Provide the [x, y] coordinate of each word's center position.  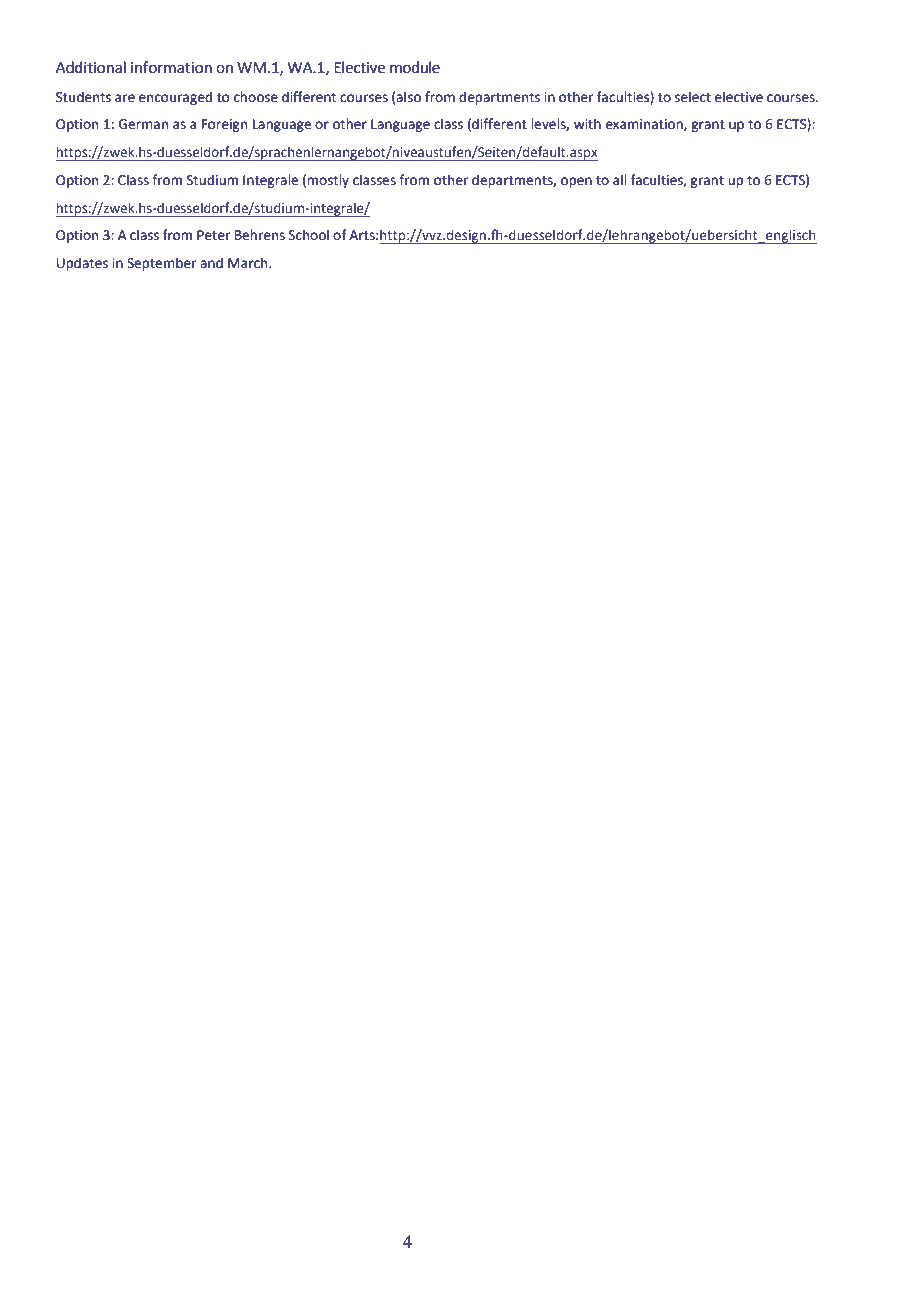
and [211, 262]
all [620, 180]
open [576, 182]
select [693, 97]
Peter [213, 235]
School [309, 235]
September [161, 264]
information [171, 67]
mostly [328, 181]
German [143, 124]
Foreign [224, 125]
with [587, 124]
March [249, 263]
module [415, 67]
